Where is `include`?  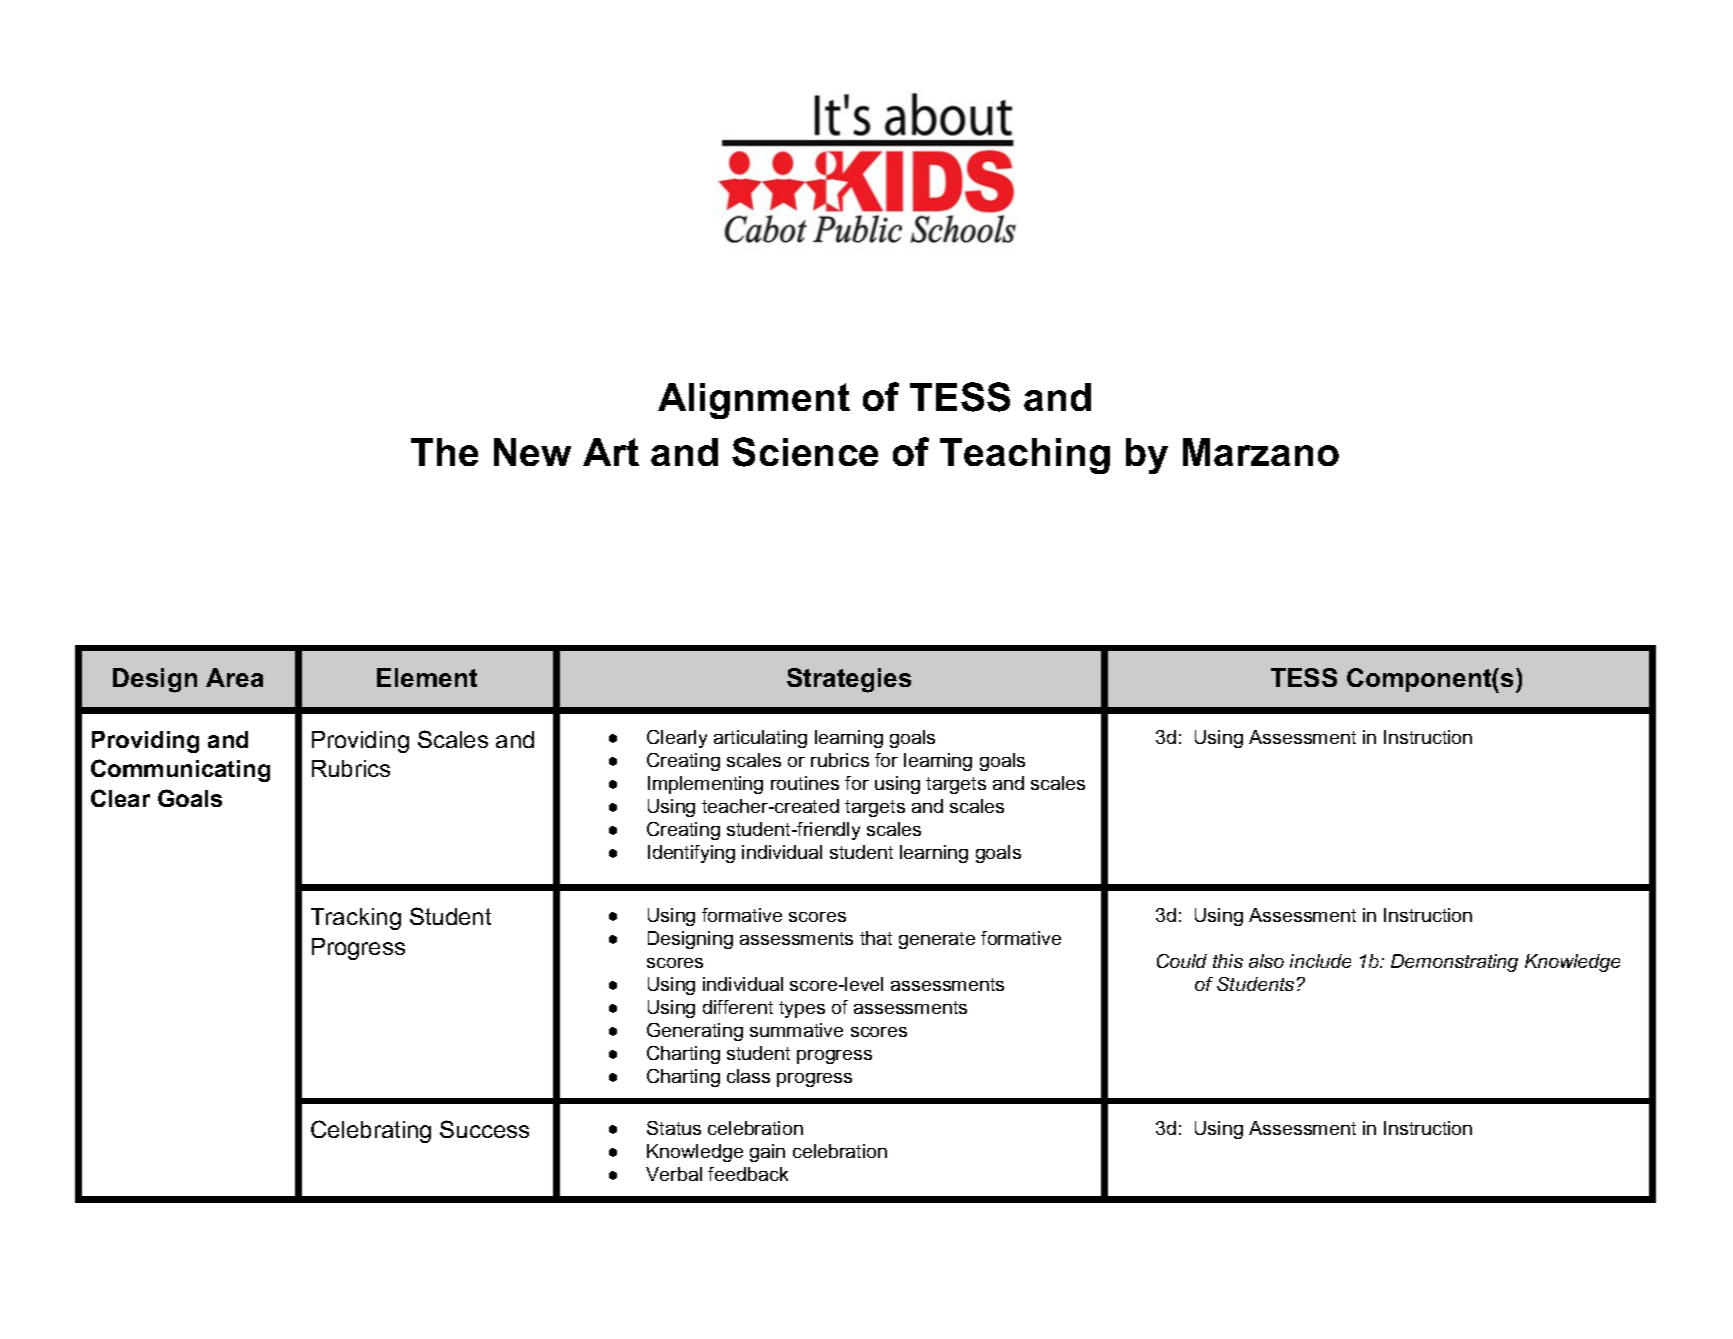
include is located at coordinates (1320, 961).
